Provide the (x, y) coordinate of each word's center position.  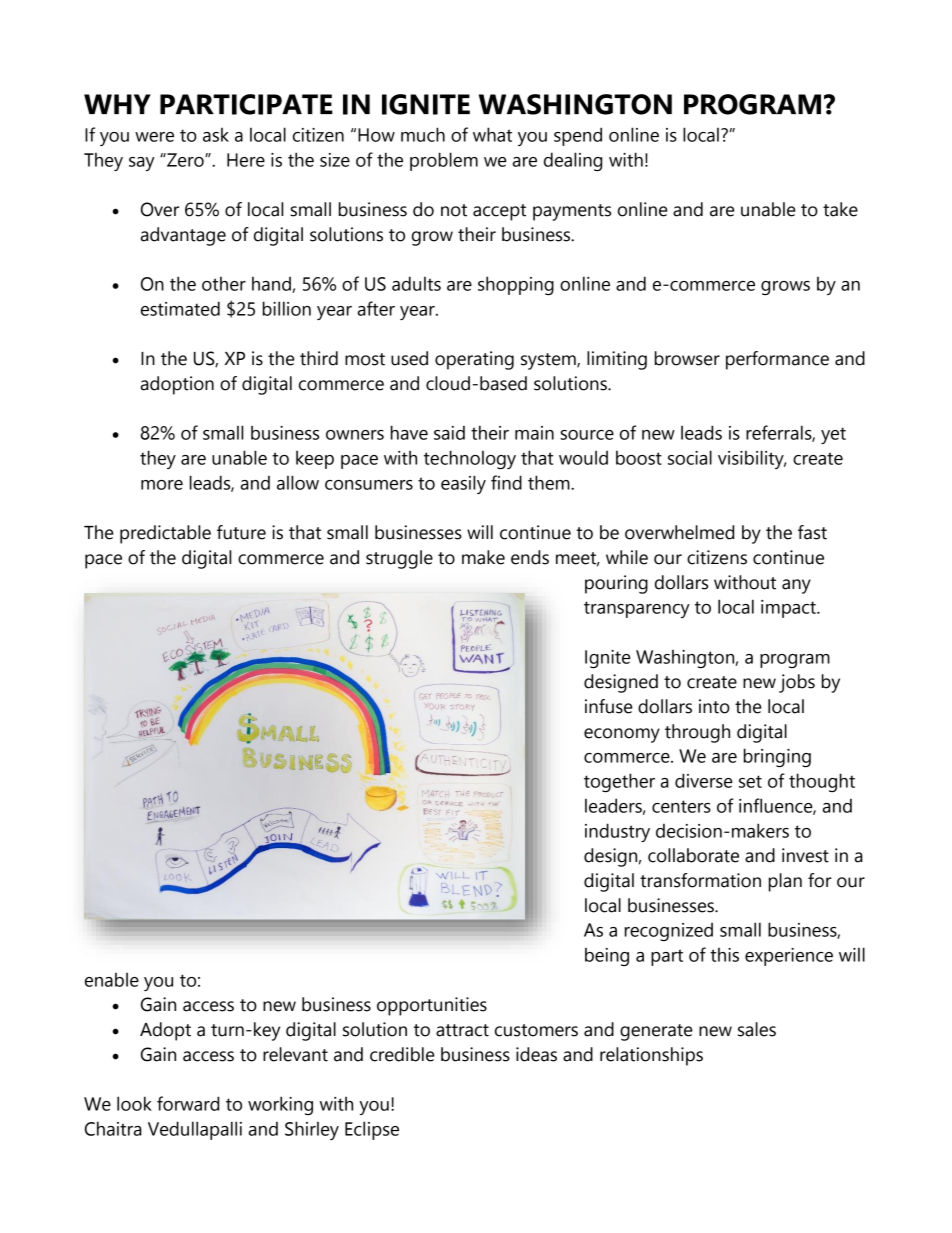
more (162, 485)
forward (188, 1103)
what (492, 134)
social (690, 457)
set (750, 781)
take (840, 209)
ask (216, 134)
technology (470, 459)
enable (112, 979)
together (619, 782)
